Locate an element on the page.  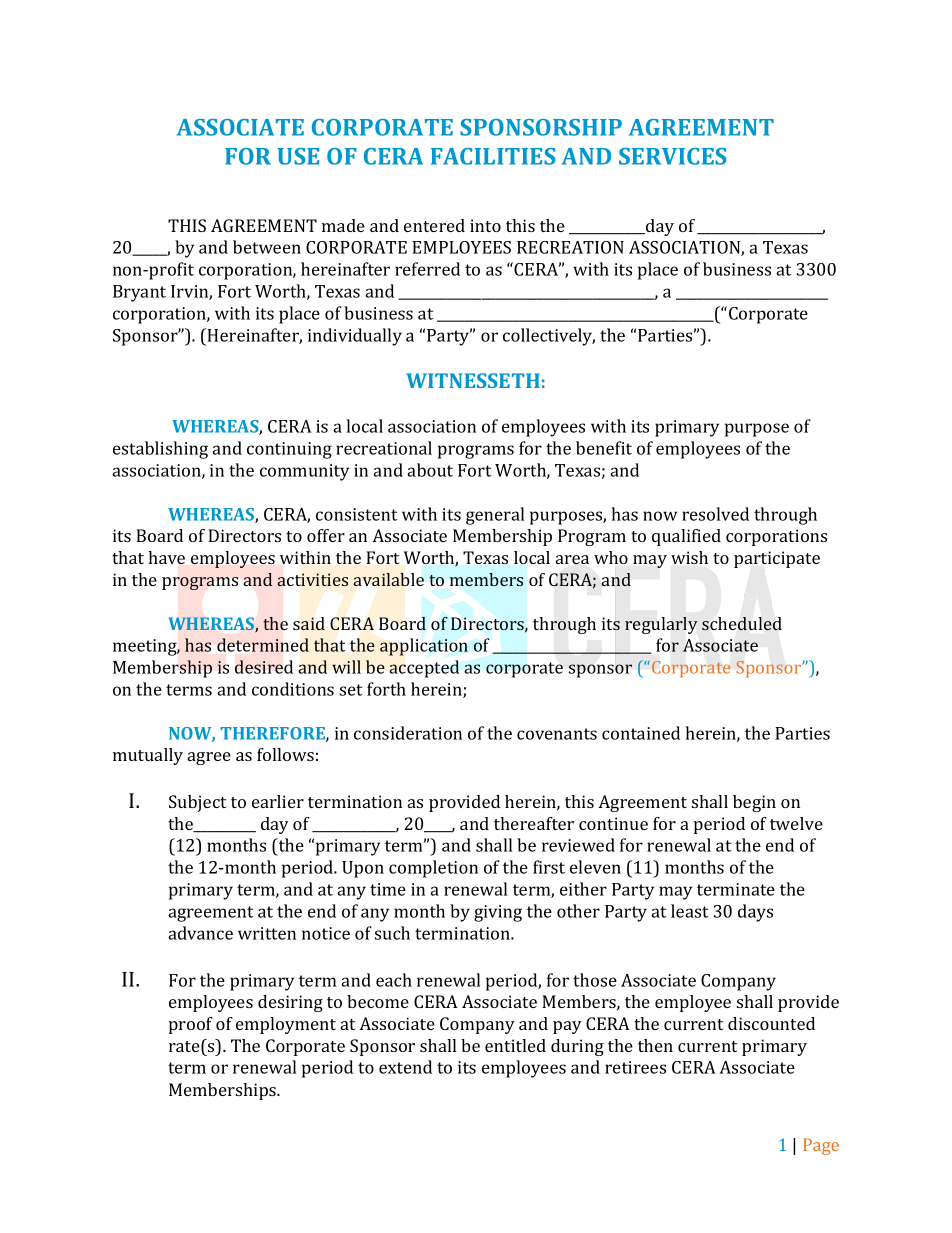
establishing is located at coordinates (160, 450).
